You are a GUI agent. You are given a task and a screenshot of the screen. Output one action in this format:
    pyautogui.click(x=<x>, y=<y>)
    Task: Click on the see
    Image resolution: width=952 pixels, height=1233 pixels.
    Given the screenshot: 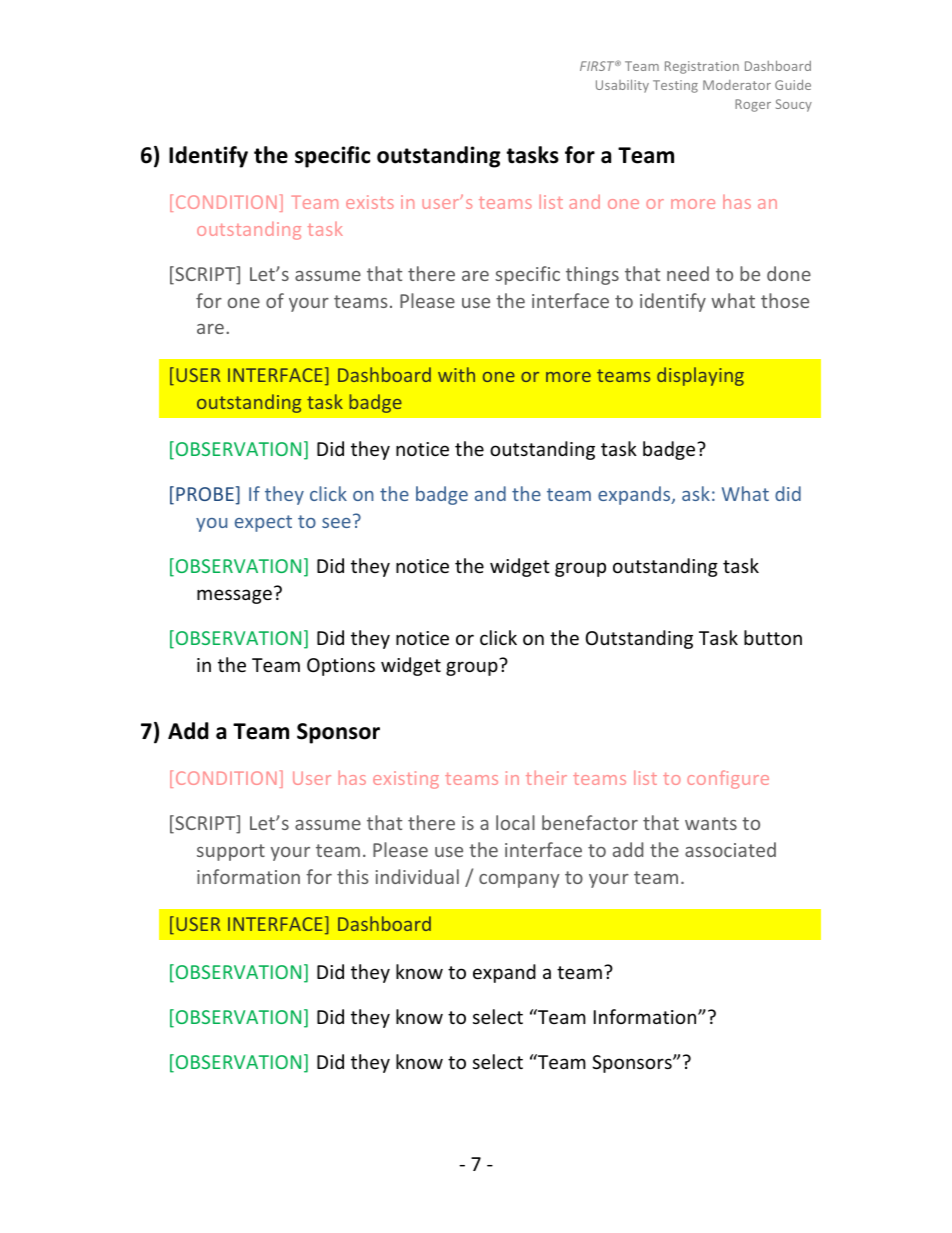 What is the action you would take?
    pyautogui.click(x=336, y=523)
